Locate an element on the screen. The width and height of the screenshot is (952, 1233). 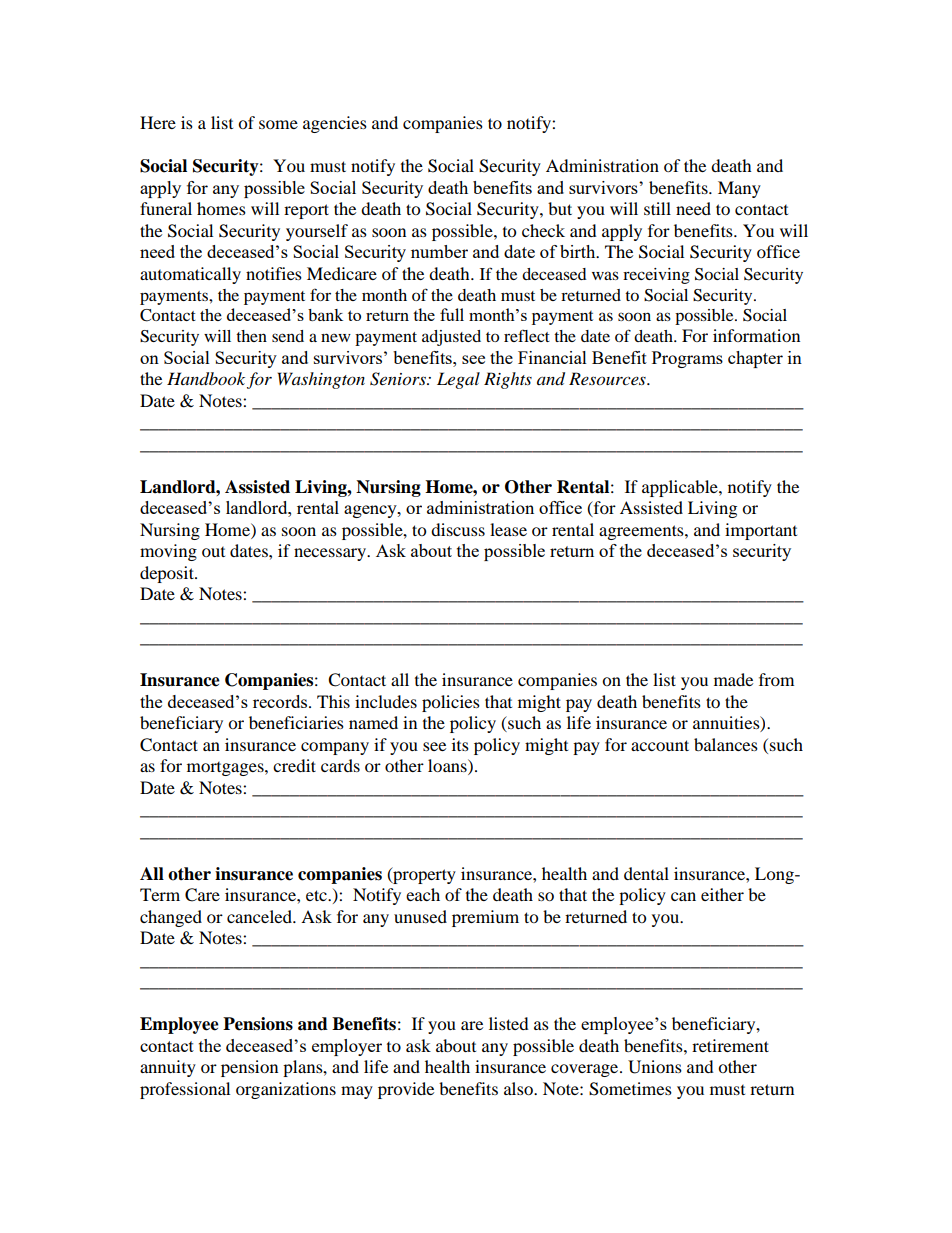
Many is located at coordinates (739, 189).
